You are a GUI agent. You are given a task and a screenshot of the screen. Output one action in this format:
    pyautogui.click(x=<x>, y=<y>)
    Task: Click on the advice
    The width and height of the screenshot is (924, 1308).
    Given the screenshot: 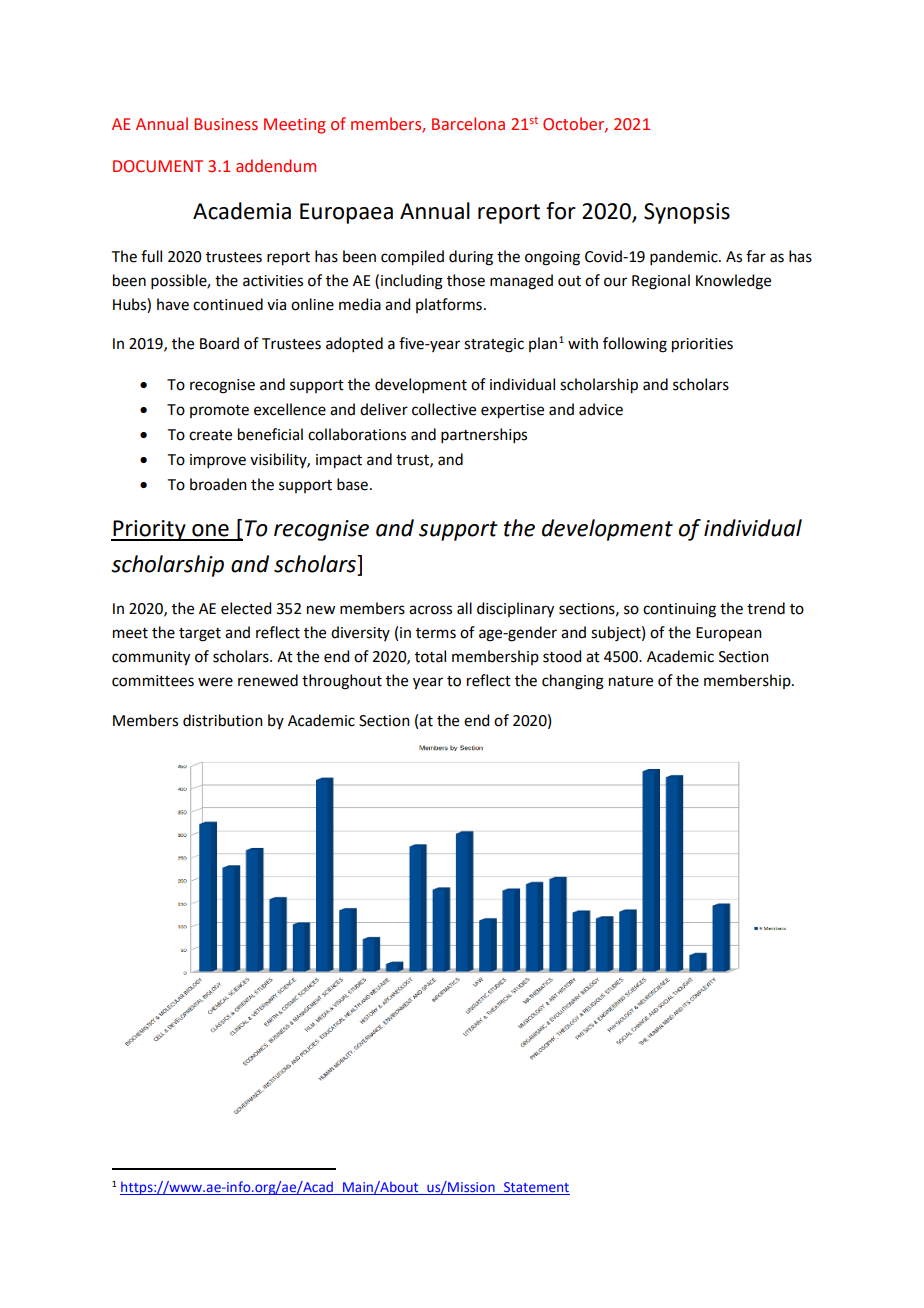 What is the action you would take?
    pyautogui.click(x=601, y=409)
